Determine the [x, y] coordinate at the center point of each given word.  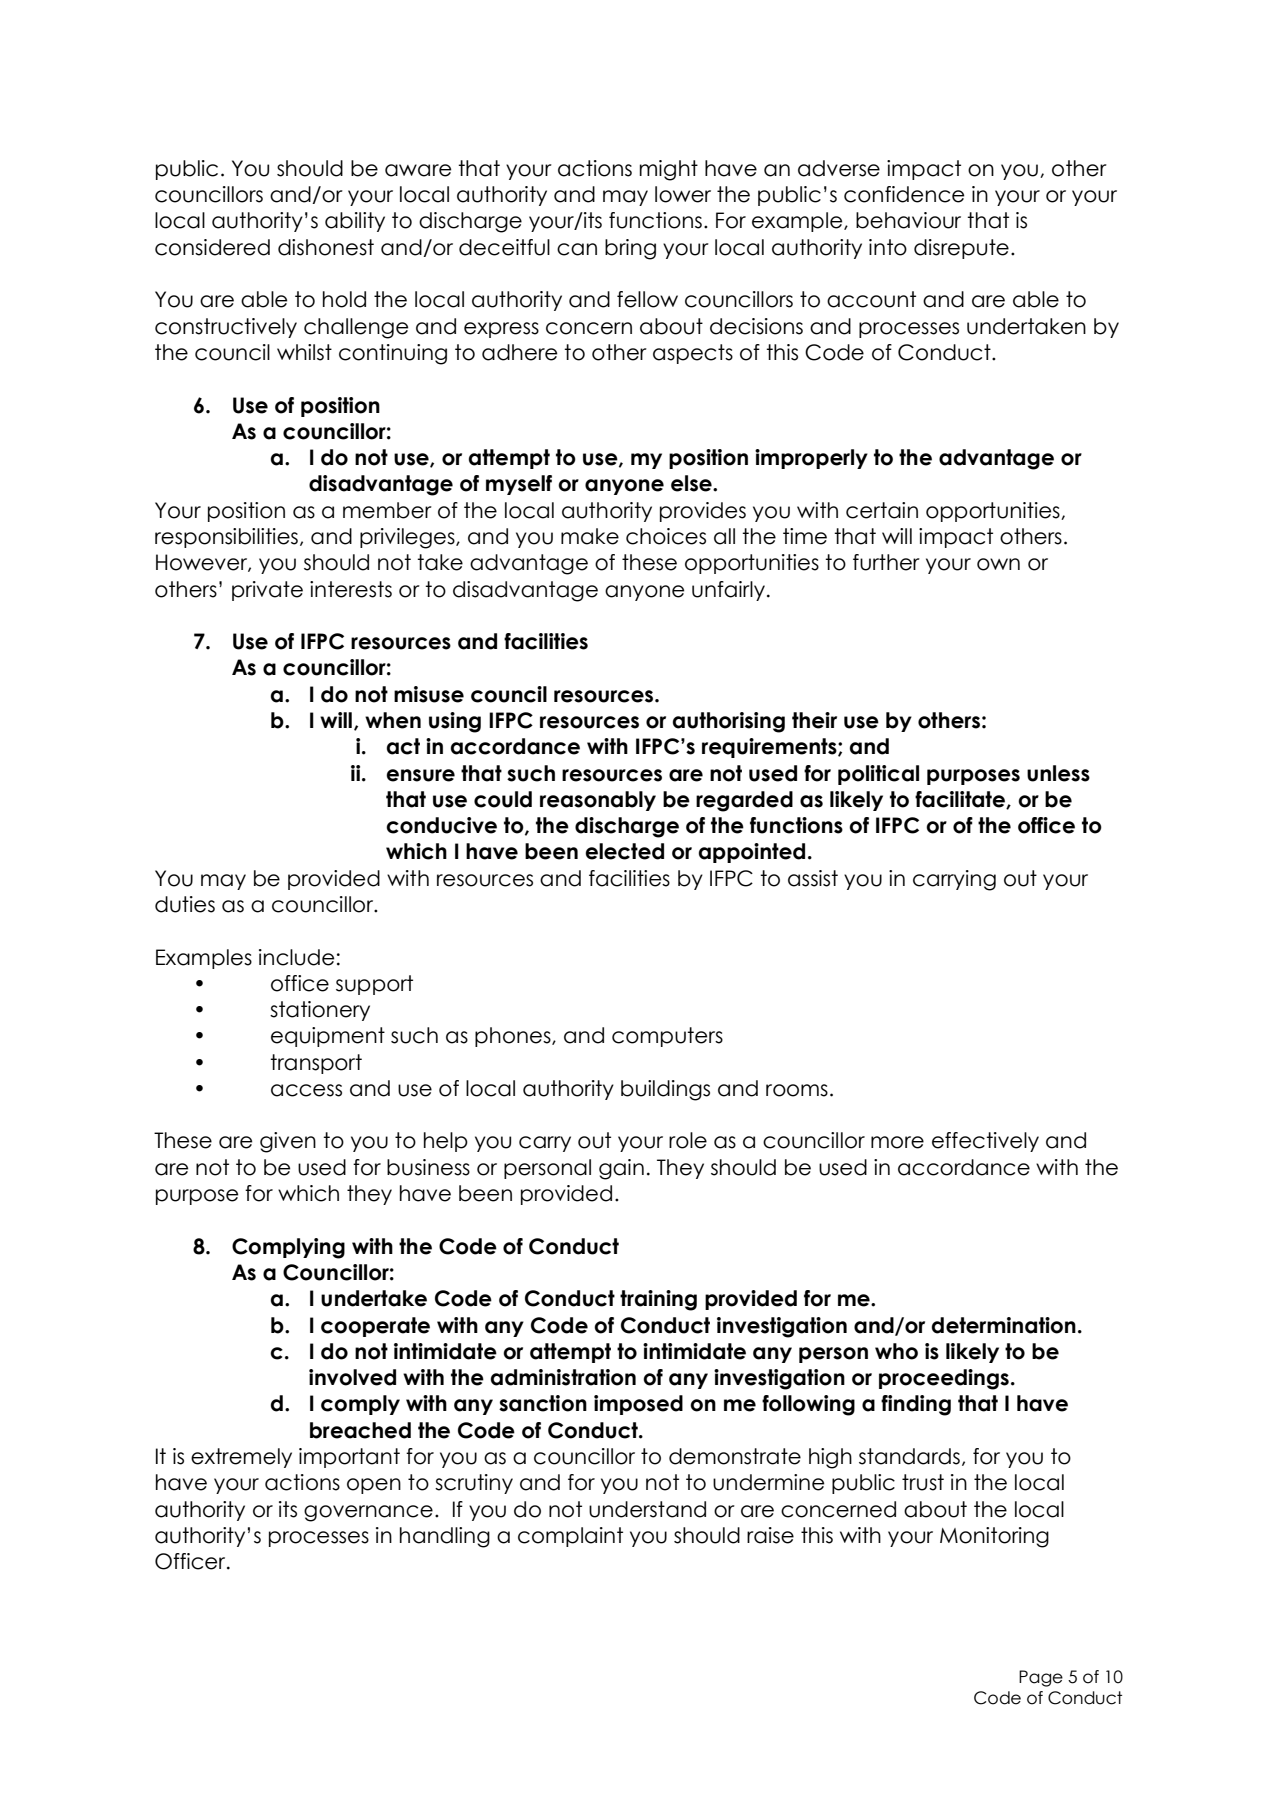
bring [630, 249]
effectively [985, 1142]
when [393, 720]
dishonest [326, 247]
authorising [729, 722]
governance [368, 1513]
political [878, 775]
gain [621, 1169]
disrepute [961, 249]
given [288, 1142]
